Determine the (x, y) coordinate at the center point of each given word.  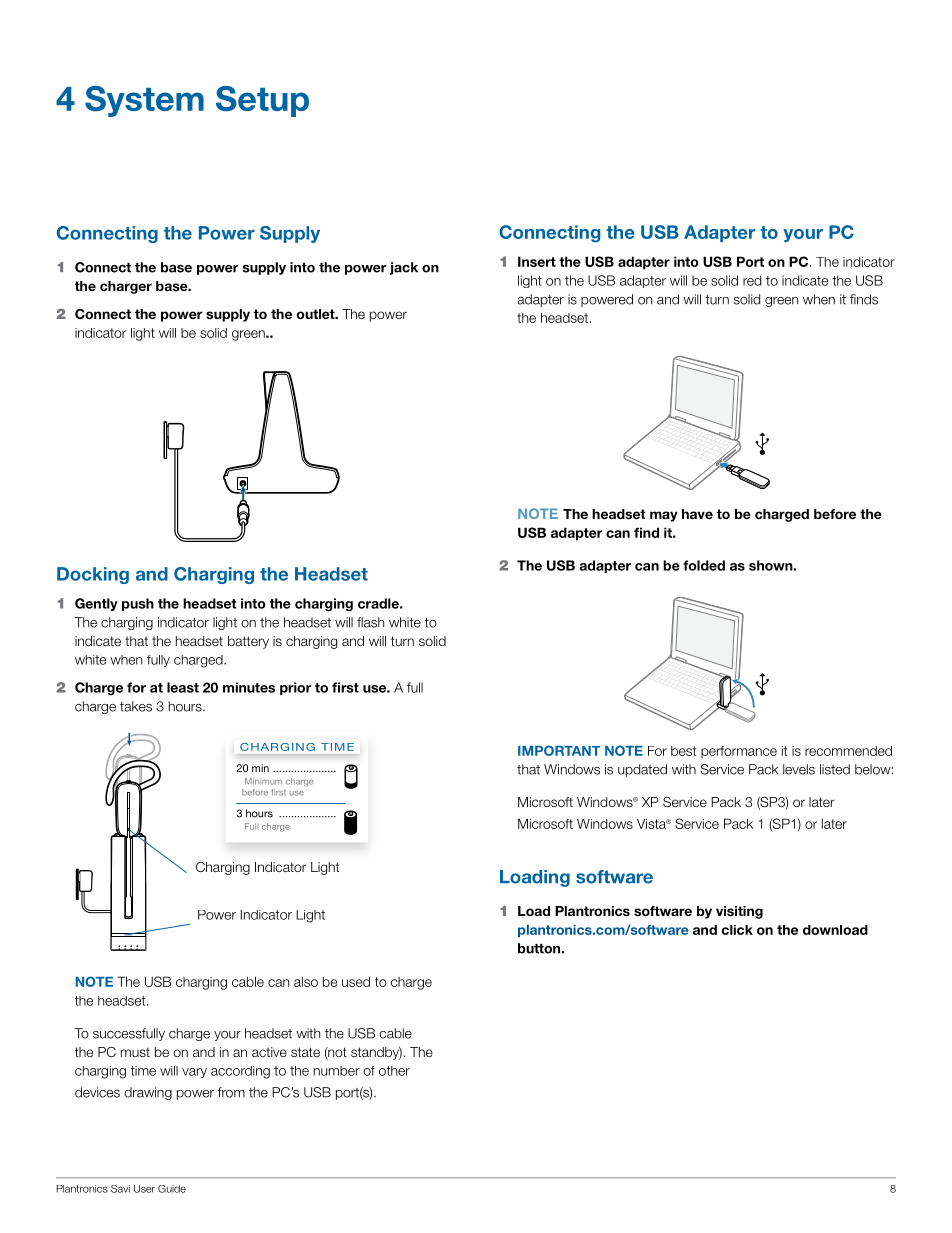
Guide (172, 1189)
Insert (537, 261)
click (737, 930)
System (144, 101)
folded (704, 565)
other (394, 1071)
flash (370, 622)
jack (404, 268)
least (183, 687)
